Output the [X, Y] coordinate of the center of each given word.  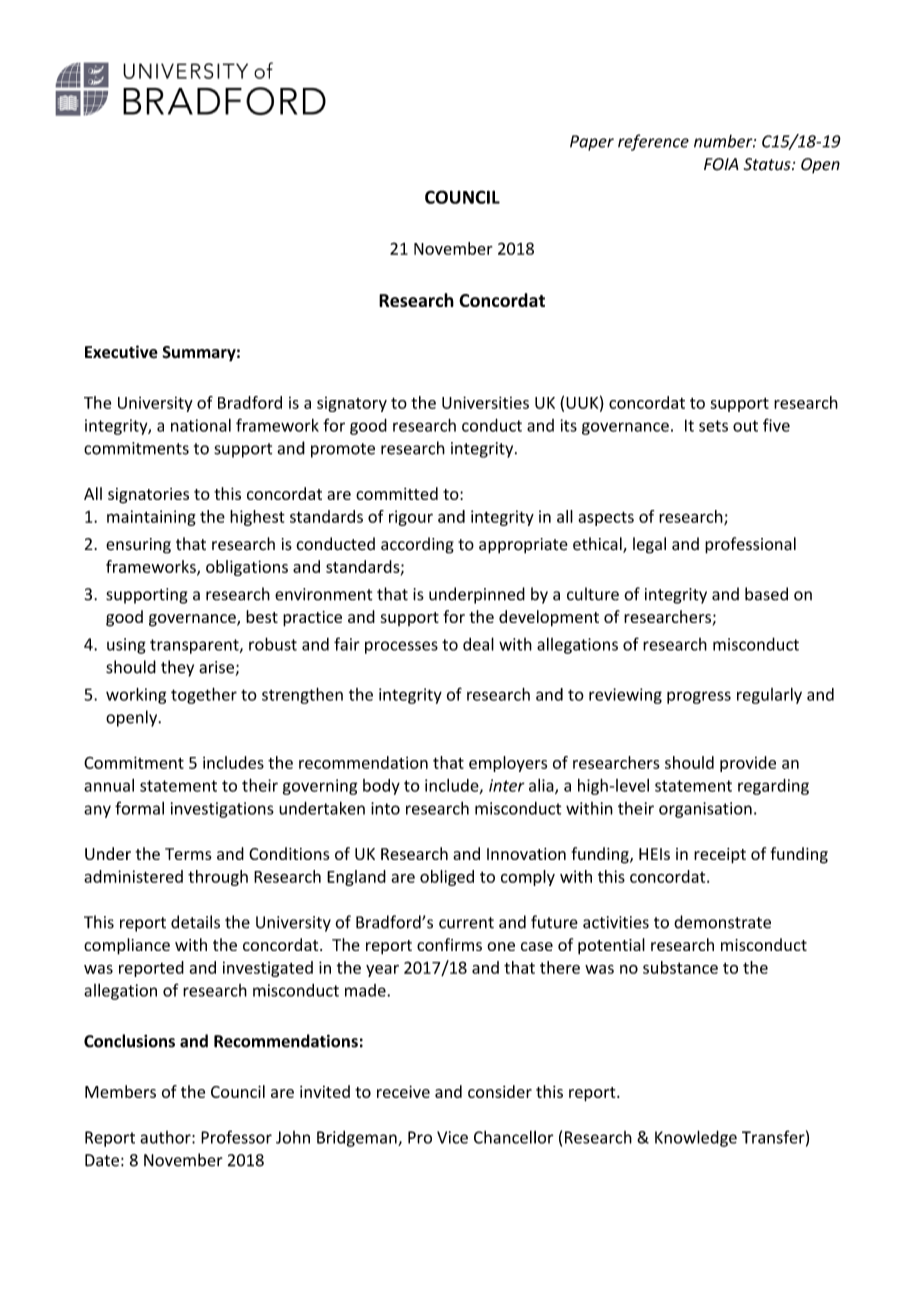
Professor [236, 1137]
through [218, 878]
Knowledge [696, 1138]
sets [713, 426]
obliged [447, 878]
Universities [485, 402]
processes [401, 647]
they [177, 668]
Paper [592, 143]
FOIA [721, 164]
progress [699, 697]
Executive [121, 352]
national [201, 425]
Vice [452, 1137]
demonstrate [722, 922]
